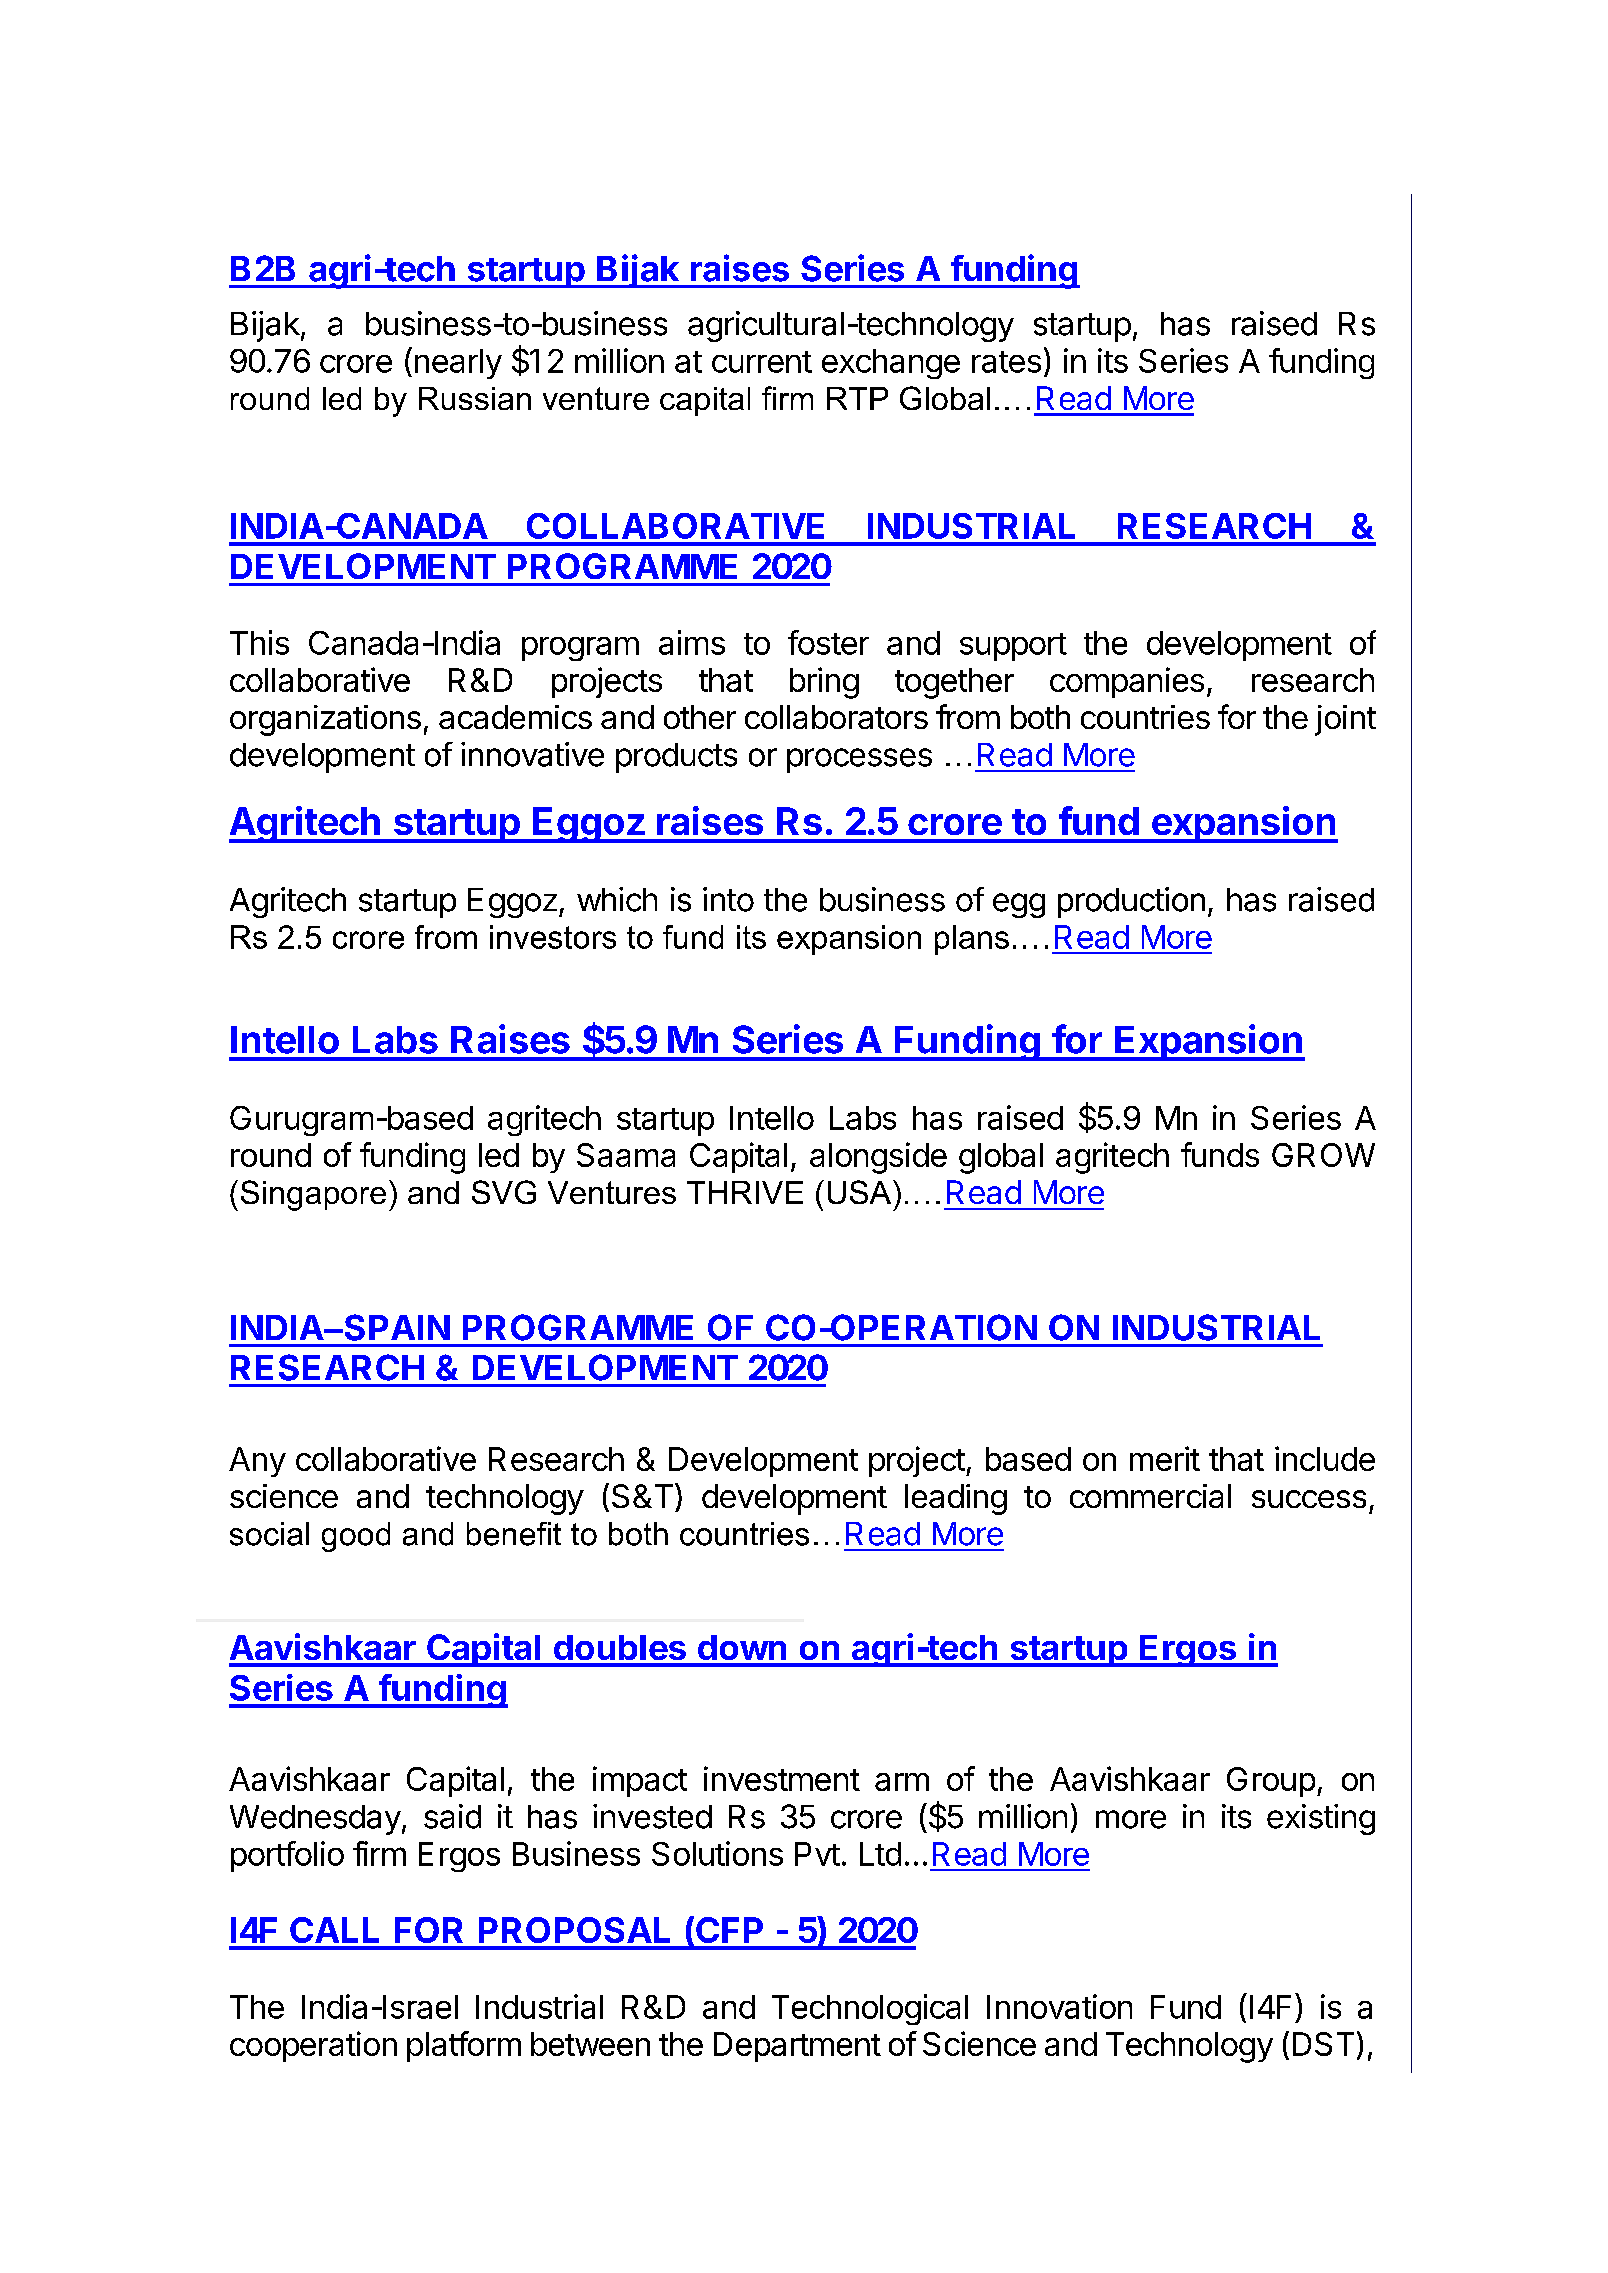  What do you see at coordinates (356, 1537) in the screenshot?
I see `good` at bounding box center [356, 1537].
